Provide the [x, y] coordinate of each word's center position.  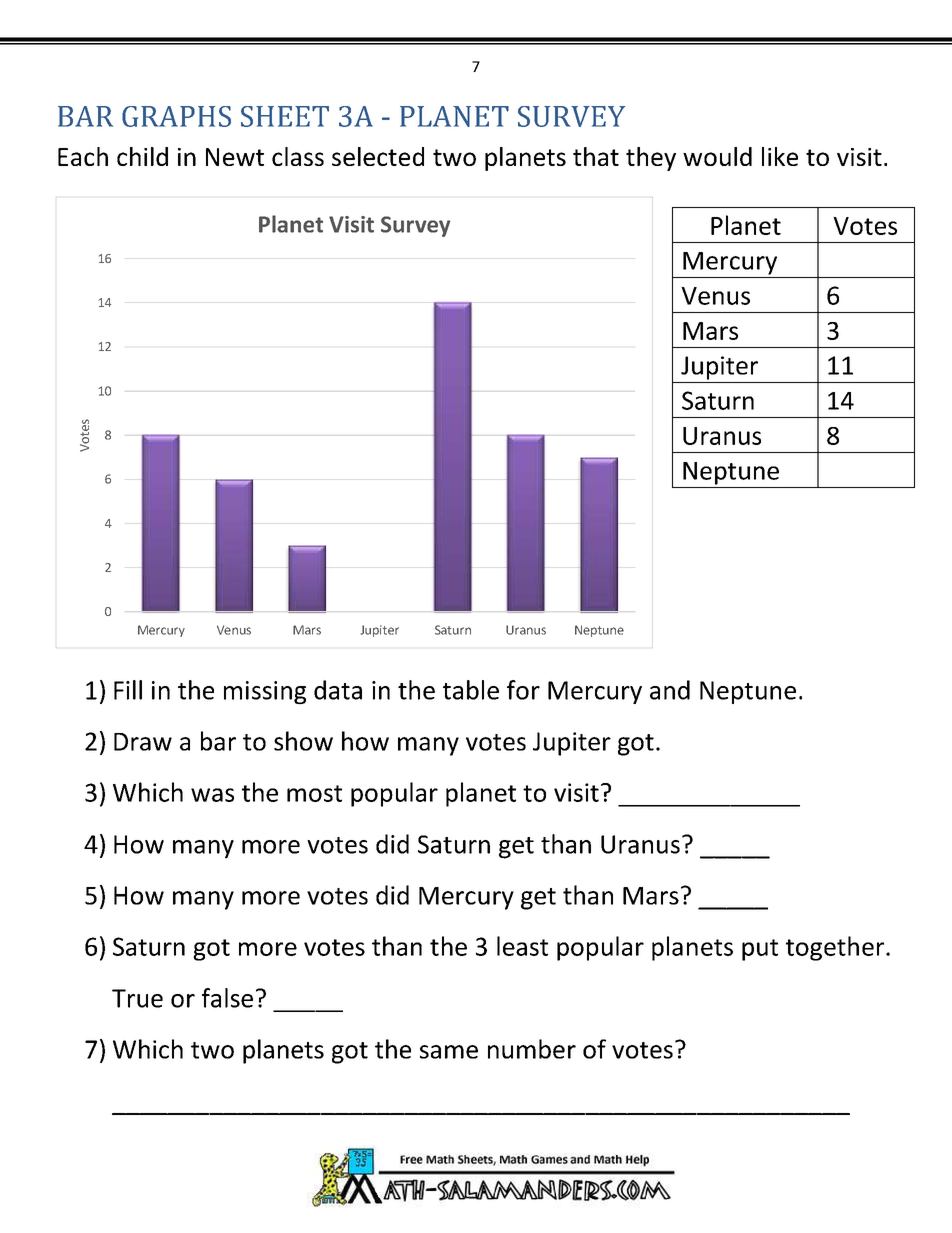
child [142, 156]
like [780, 156]
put [760, 950]
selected [378, 156]
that [596, 156]
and [670, 690]
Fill [128, 690]
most [314, 793]
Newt [235, 157]
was [212, 795]
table [471, 690]
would [717, 156]
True [137, 998]
